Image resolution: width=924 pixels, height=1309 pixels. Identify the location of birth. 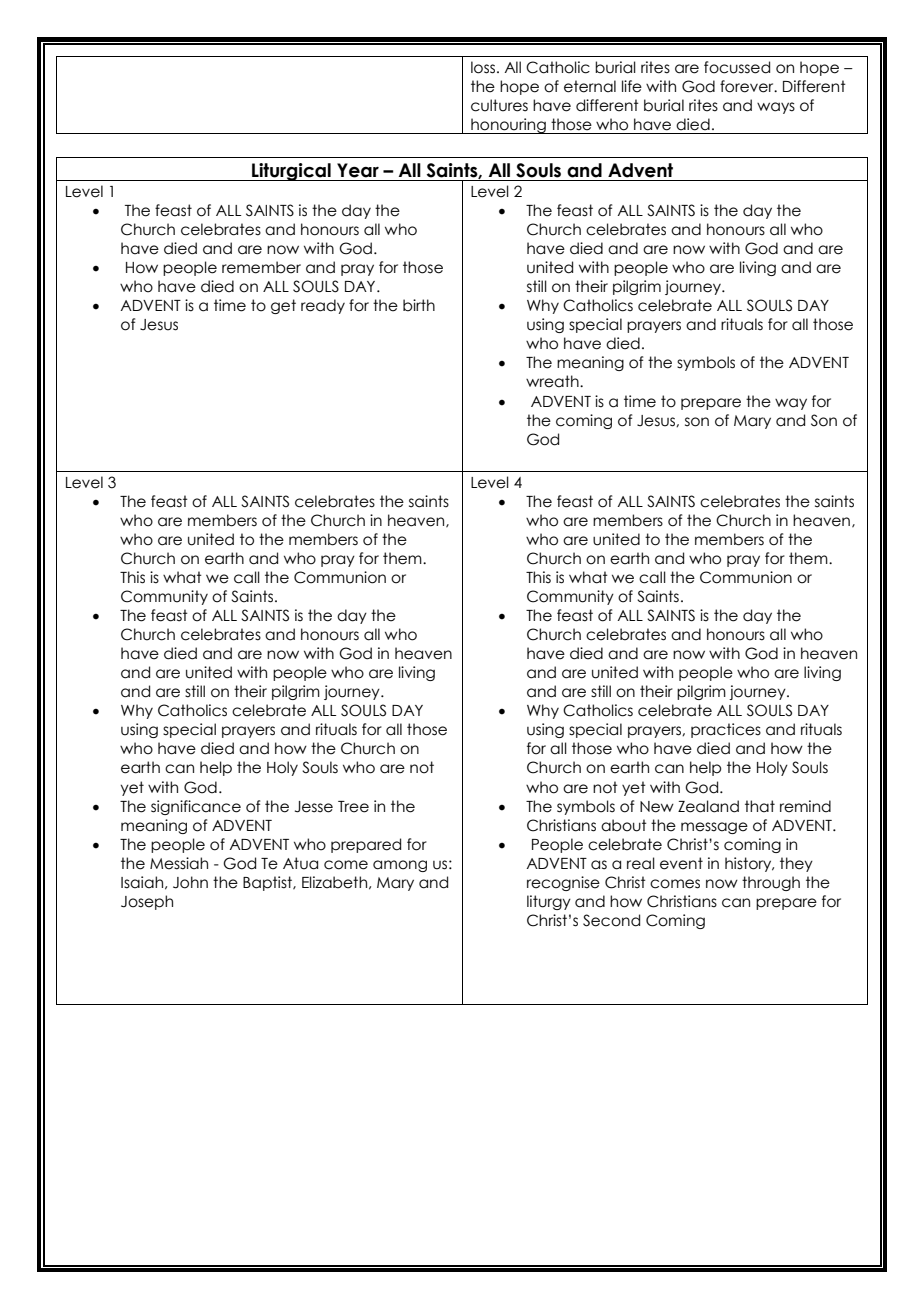
(419, 305).
